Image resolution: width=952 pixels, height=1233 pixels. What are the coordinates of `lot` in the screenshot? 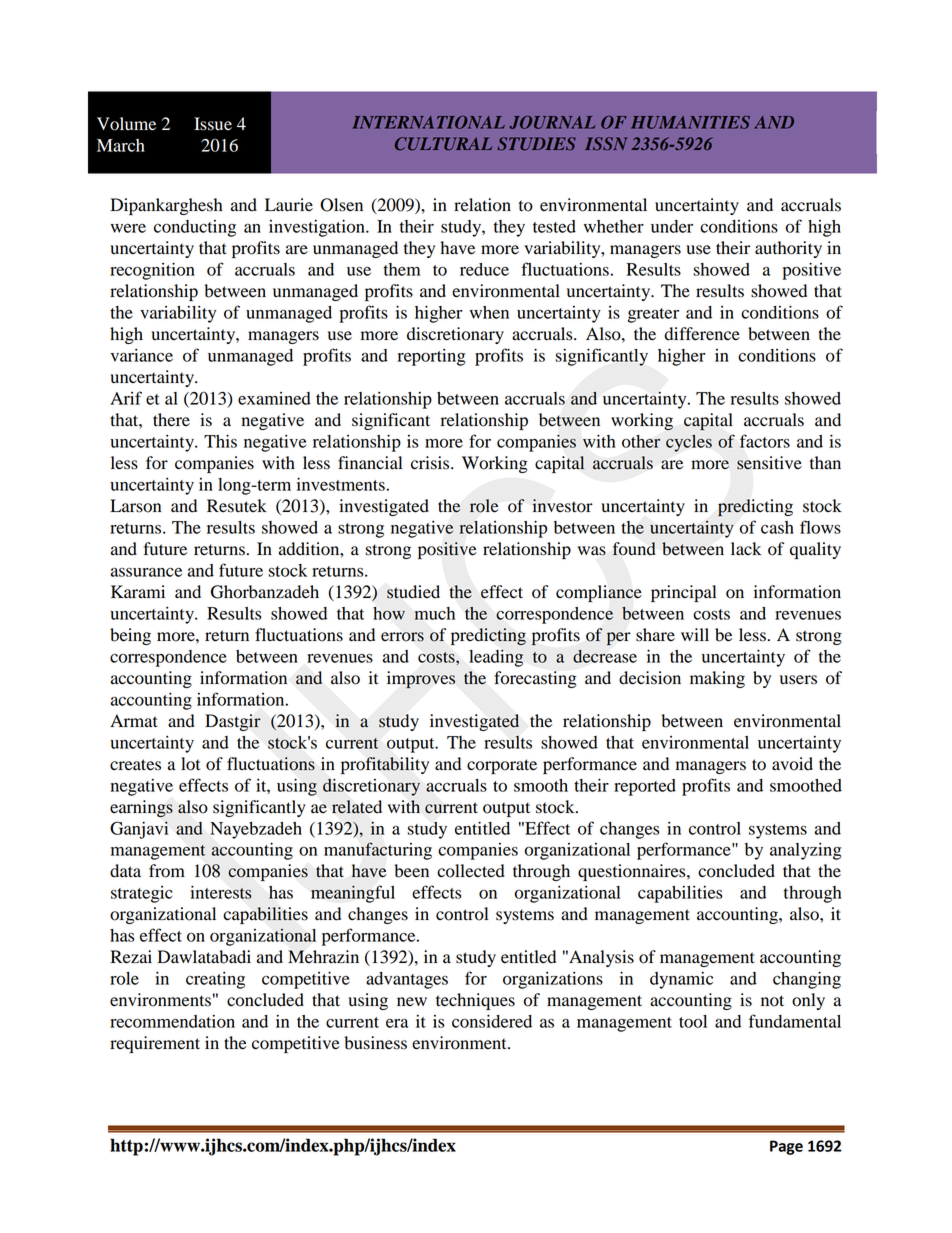 It's located at (190, 764).
